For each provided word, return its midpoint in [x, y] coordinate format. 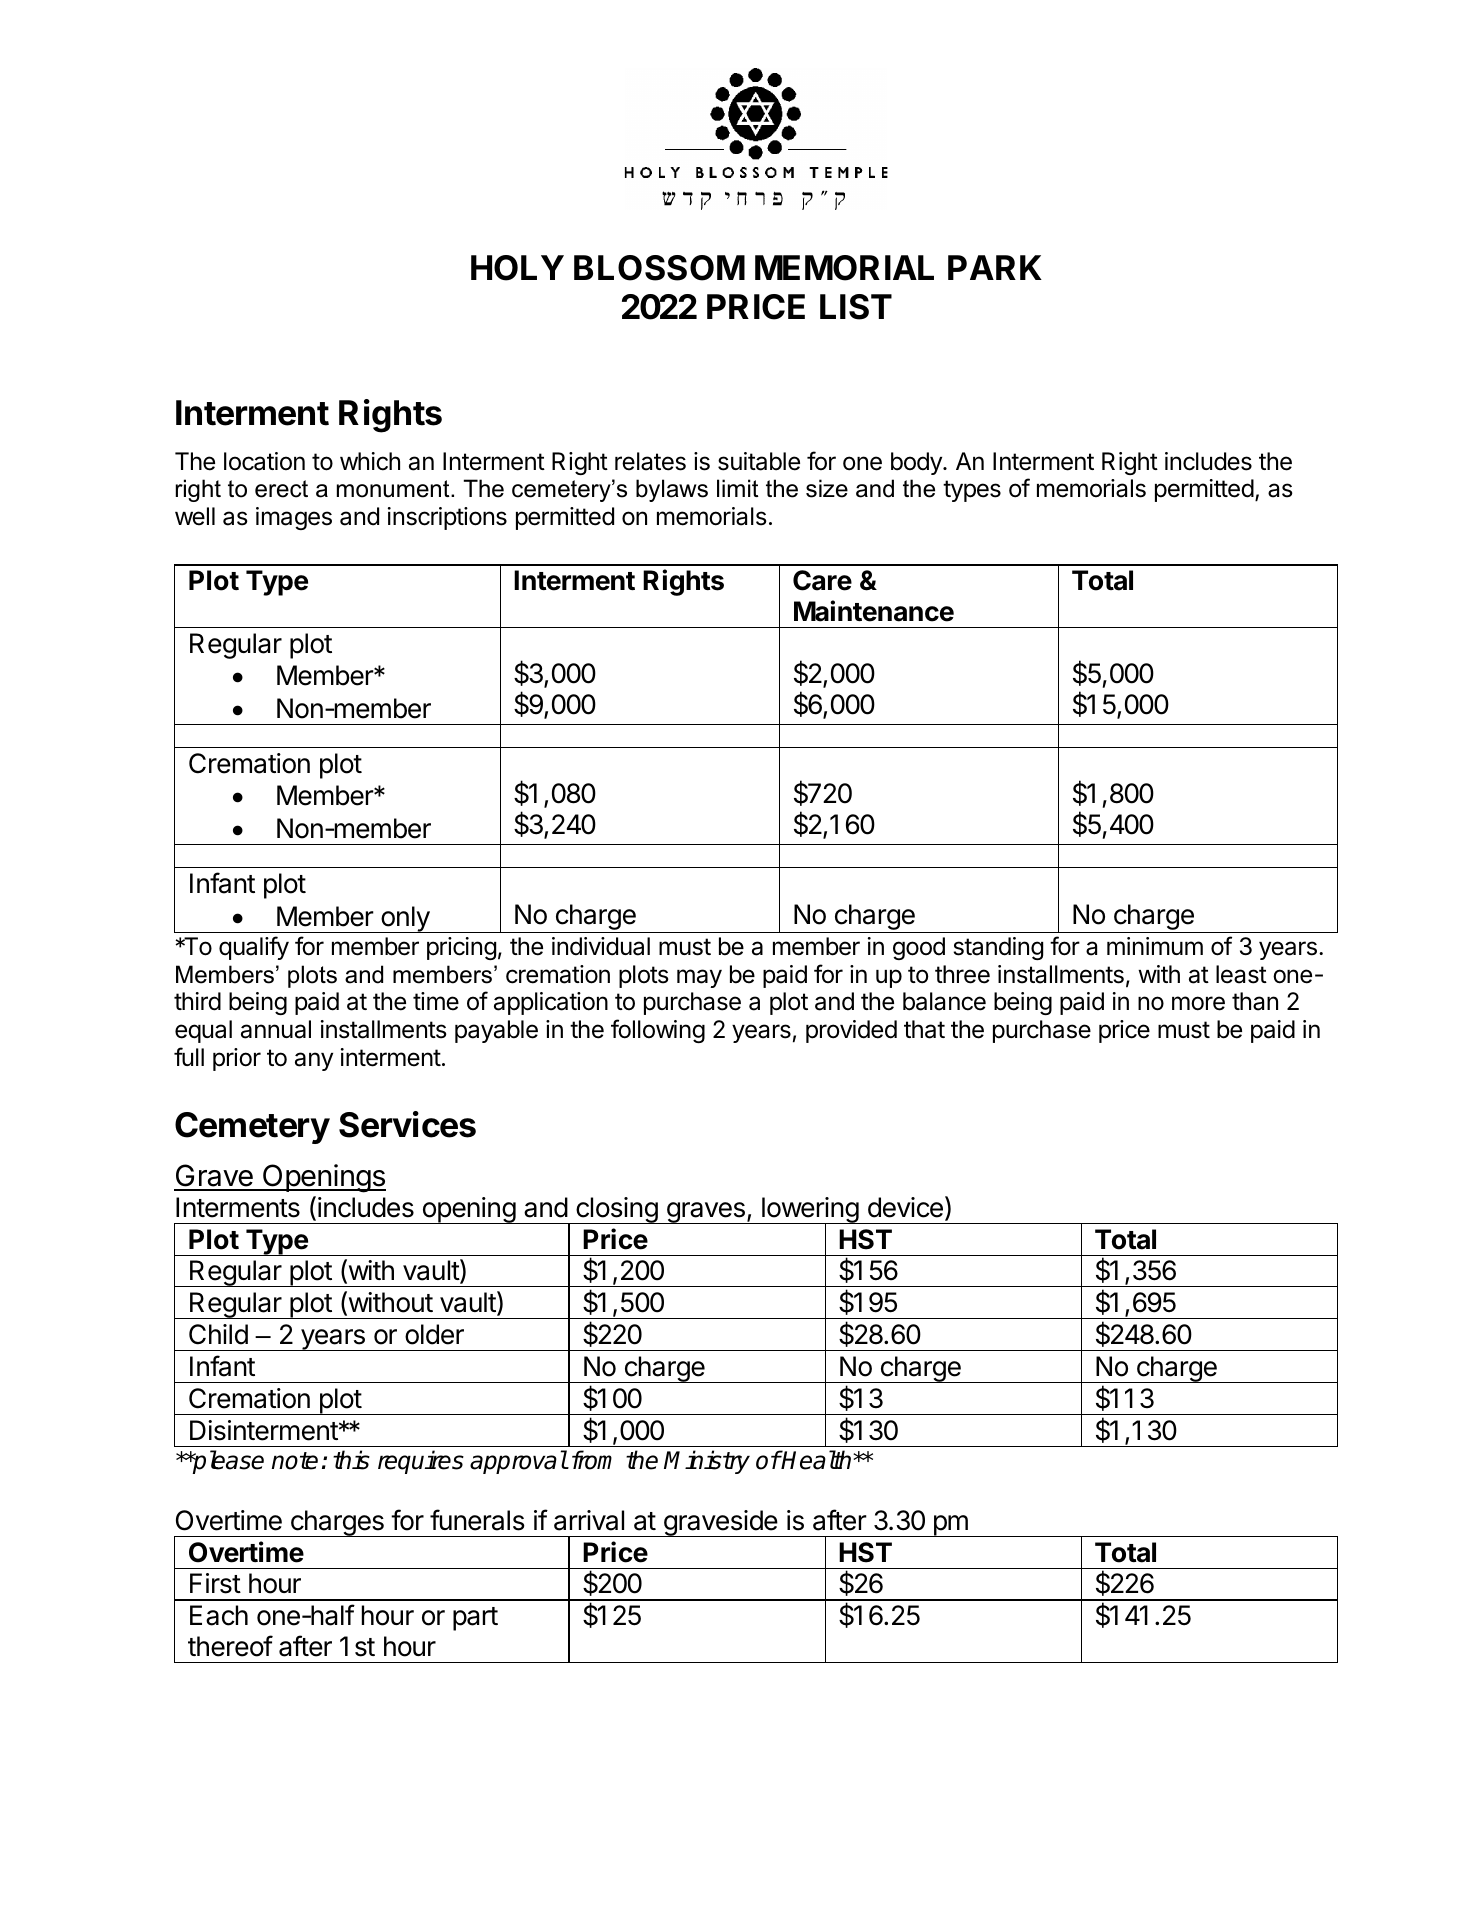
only [405, 919]
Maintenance [874, 611]
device [905, 1207]
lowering [810, 1211]
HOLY [517, 268]
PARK [995, 267]
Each [219, 1615]
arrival [589, 1520]
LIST [856, 307]
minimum [1155, 946]
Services [407, 1124]
